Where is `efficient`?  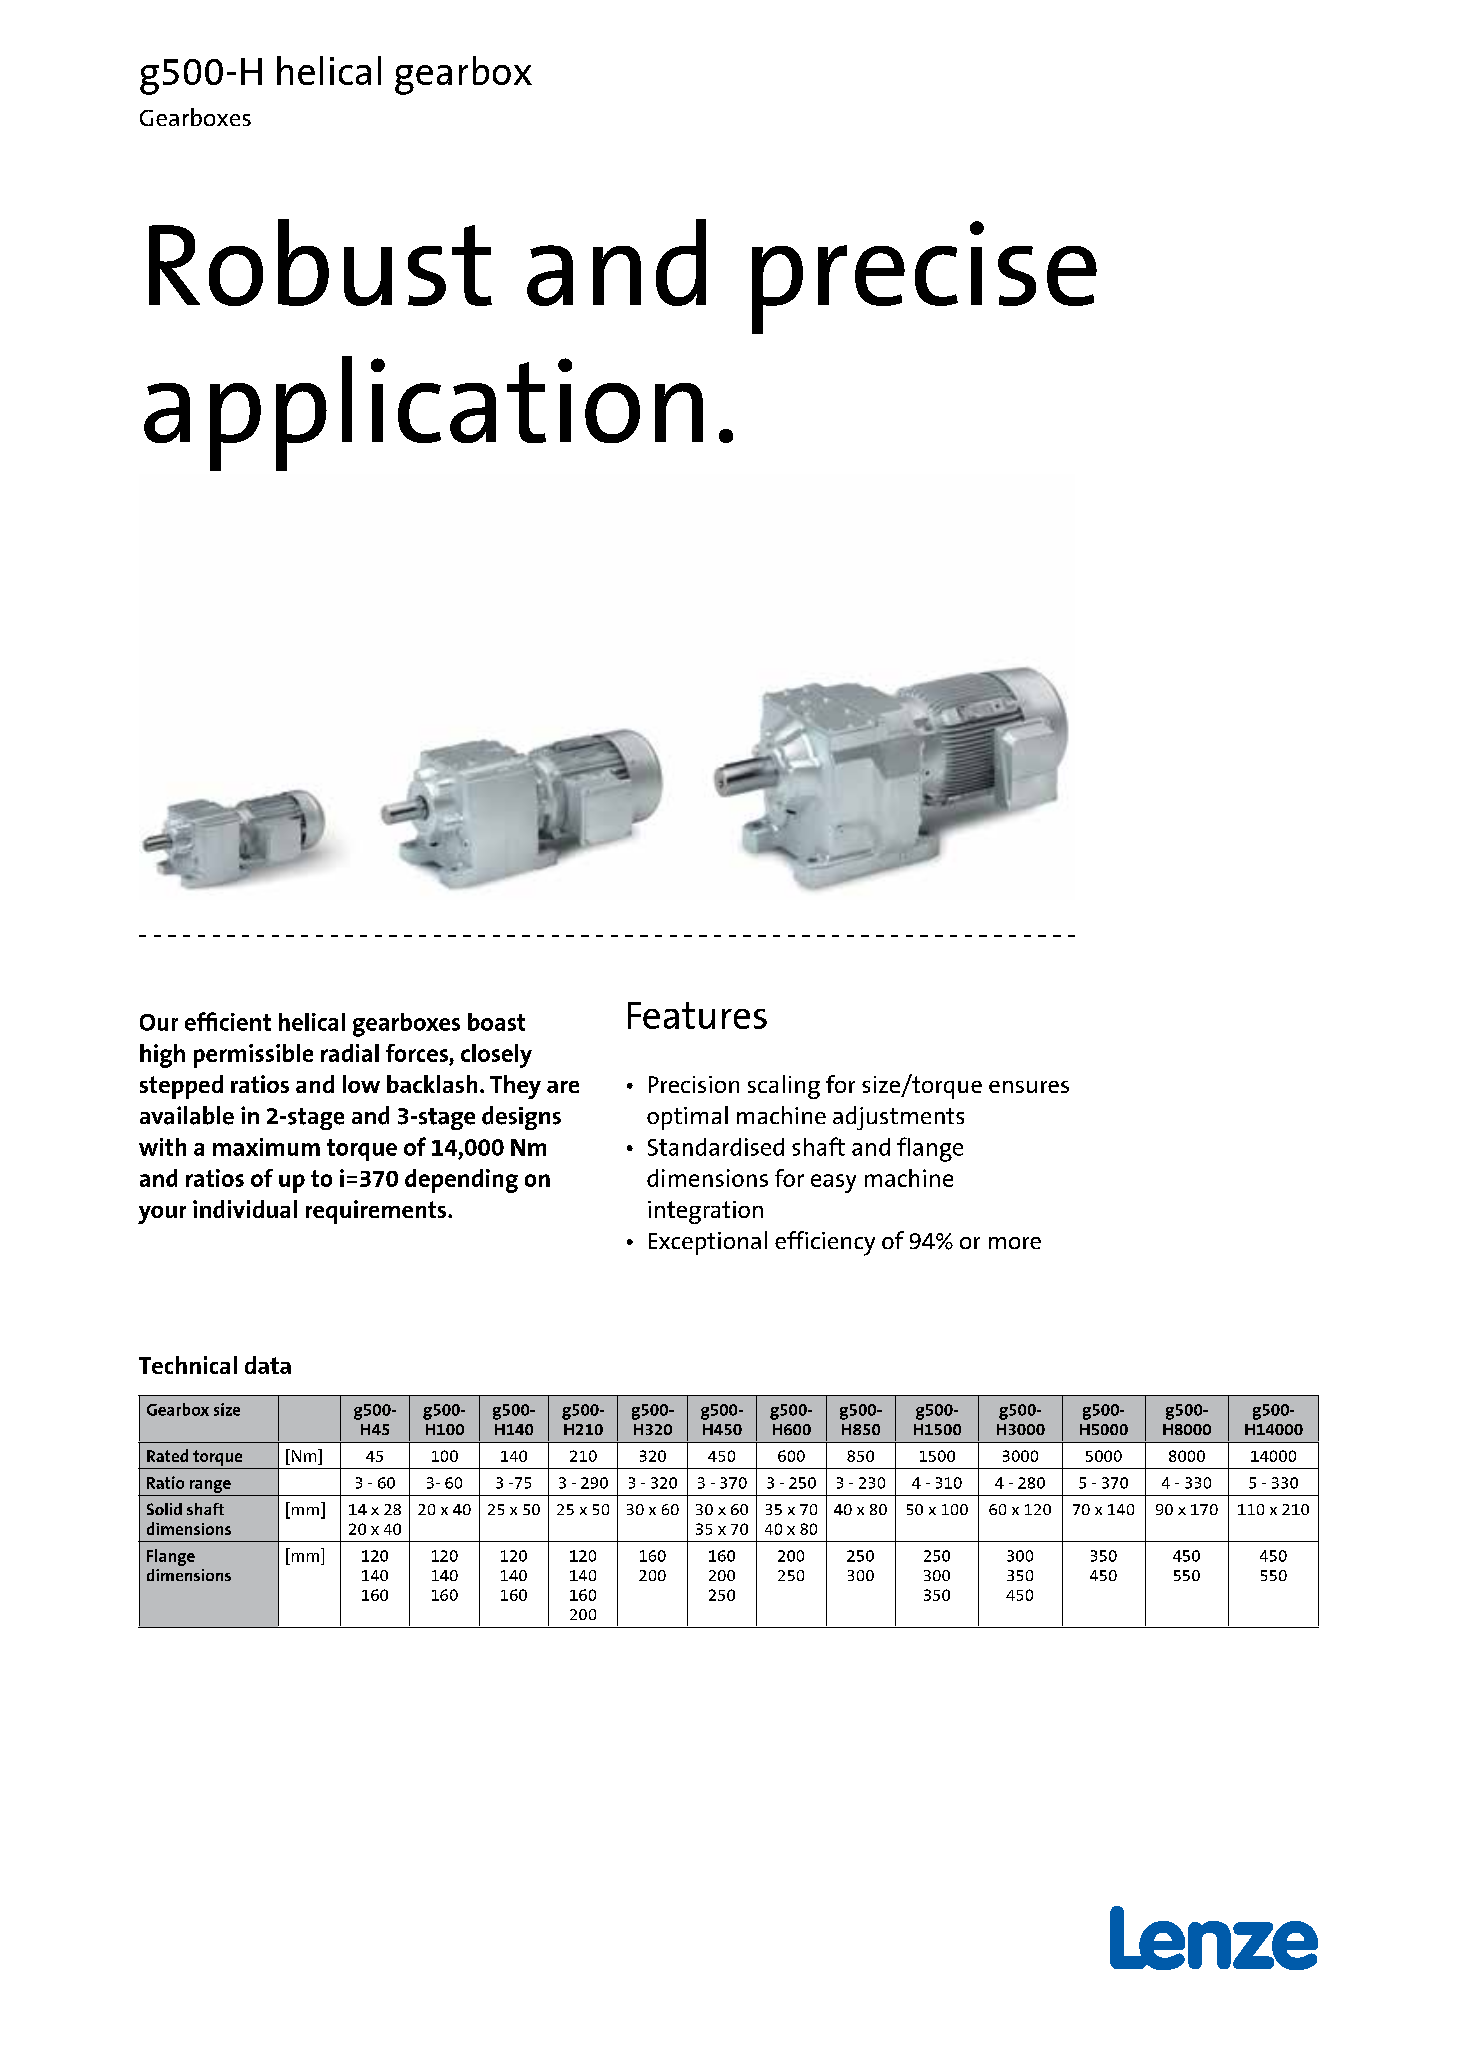 efficient is located at coordinates (228, 1021).
